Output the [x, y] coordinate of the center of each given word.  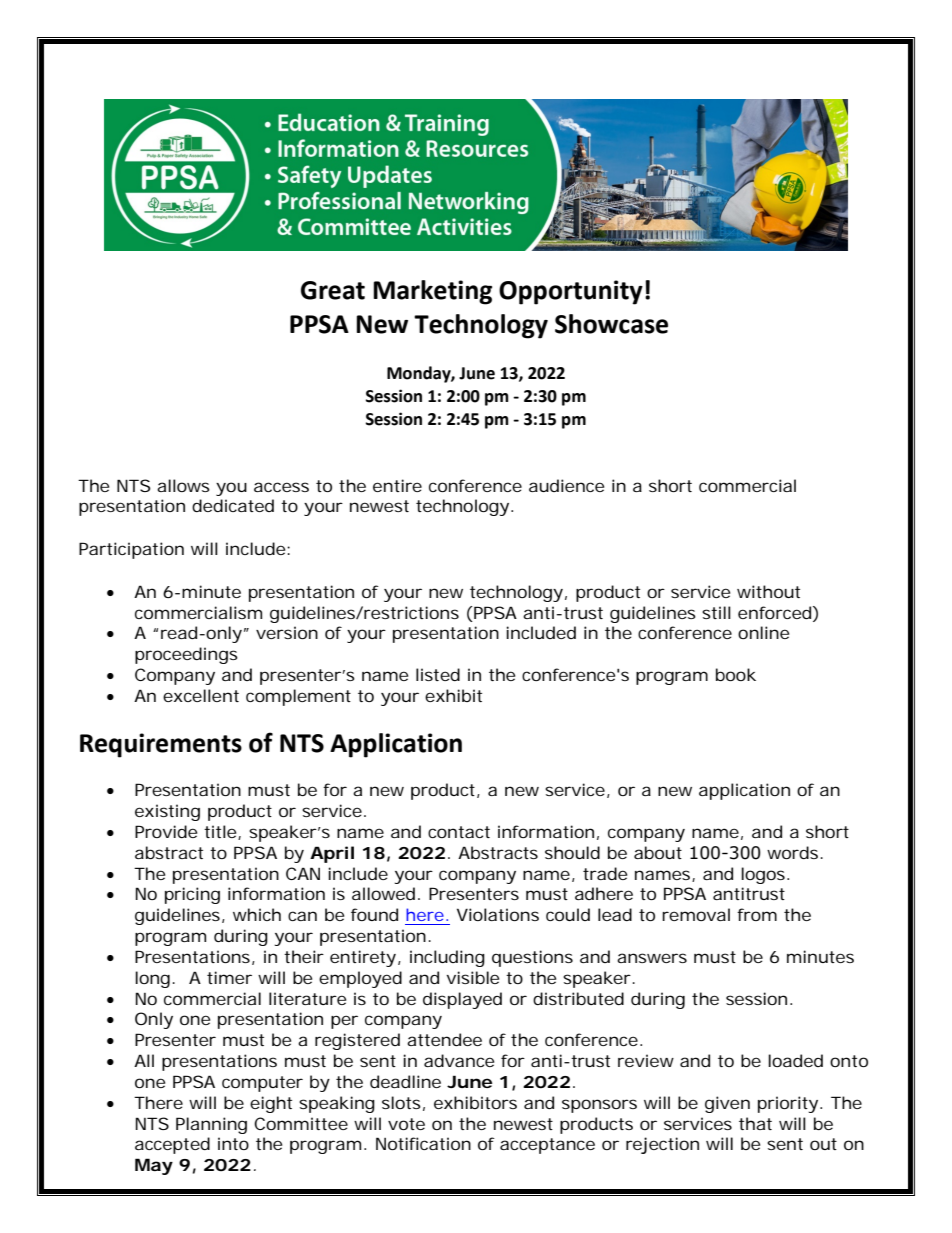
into [233, 1143]
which [257, 914]
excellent [201, 695]
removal [696, 914]
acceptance [547, 1146]
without [768, 591]
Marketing [432, 292]
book [736, 674]
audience [566, 485]
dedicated [233, 505]
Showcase [611, 324]
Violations [498, 914]
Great [333, 290]
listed [438, 674]
